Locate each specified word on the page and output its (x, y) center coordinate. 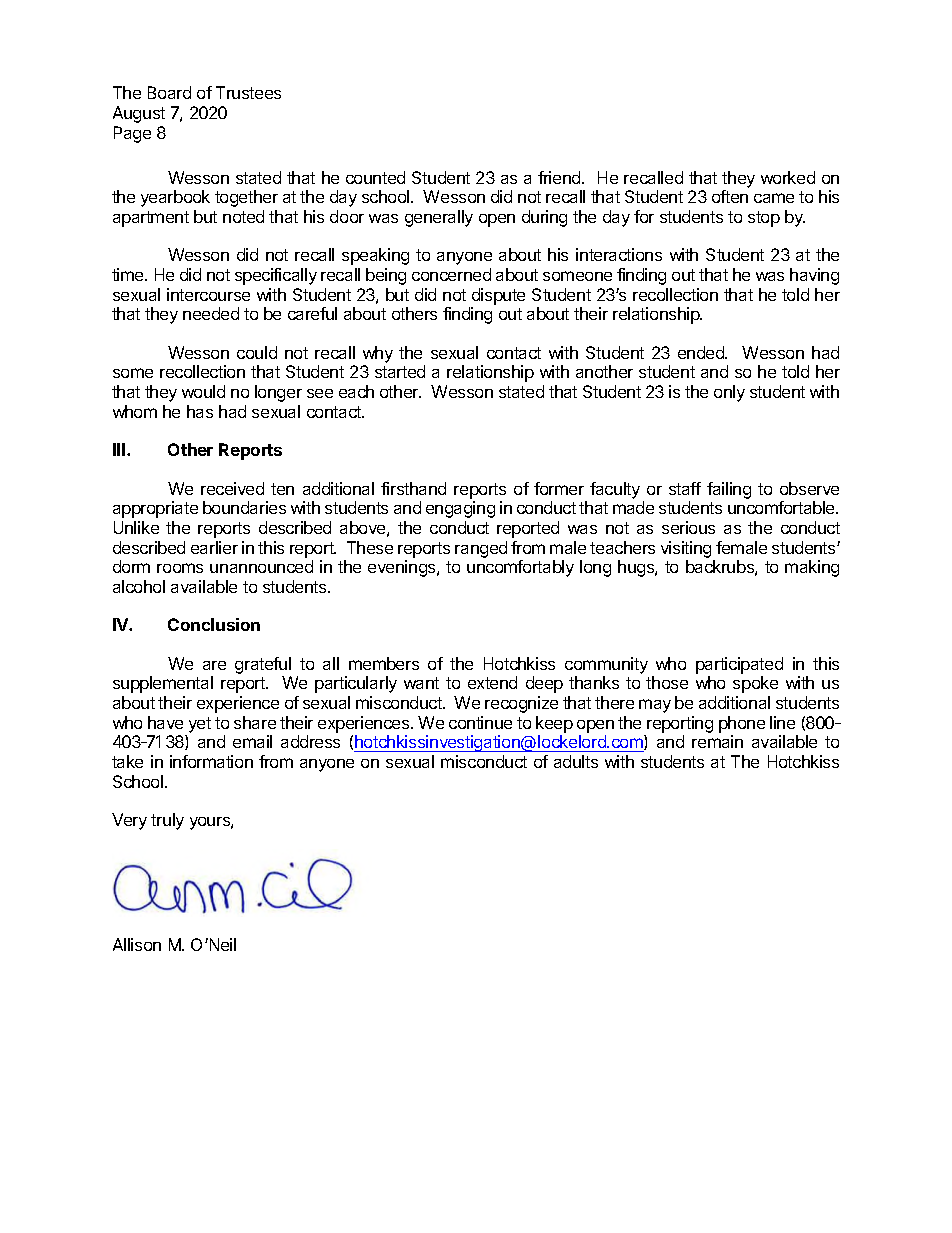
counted (375, 177)
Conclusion (214, 624)
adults (576, 761)
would (203, 391)
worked (788, 177)
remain (717, 741)
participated (739, 665)
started (400, 371)
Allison (137, 944)
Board (169, 92)
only (729, 393)
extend (492, 682)
